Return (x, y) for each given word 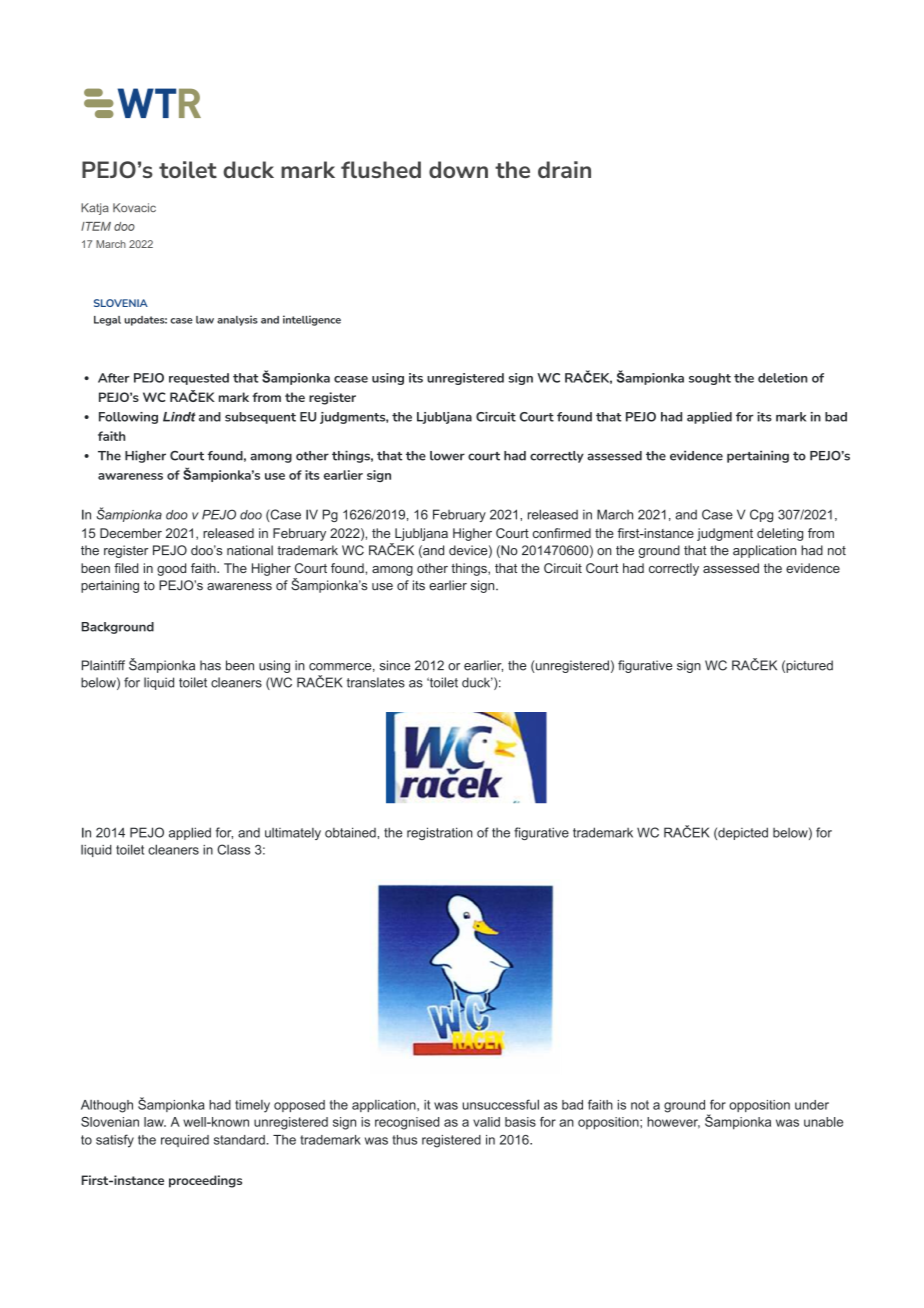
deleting (780, 534)
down (458, 169)
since (395, 665)
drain (564, 169)
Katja (95, 209)
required (185, 1141)
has (210, 665)
